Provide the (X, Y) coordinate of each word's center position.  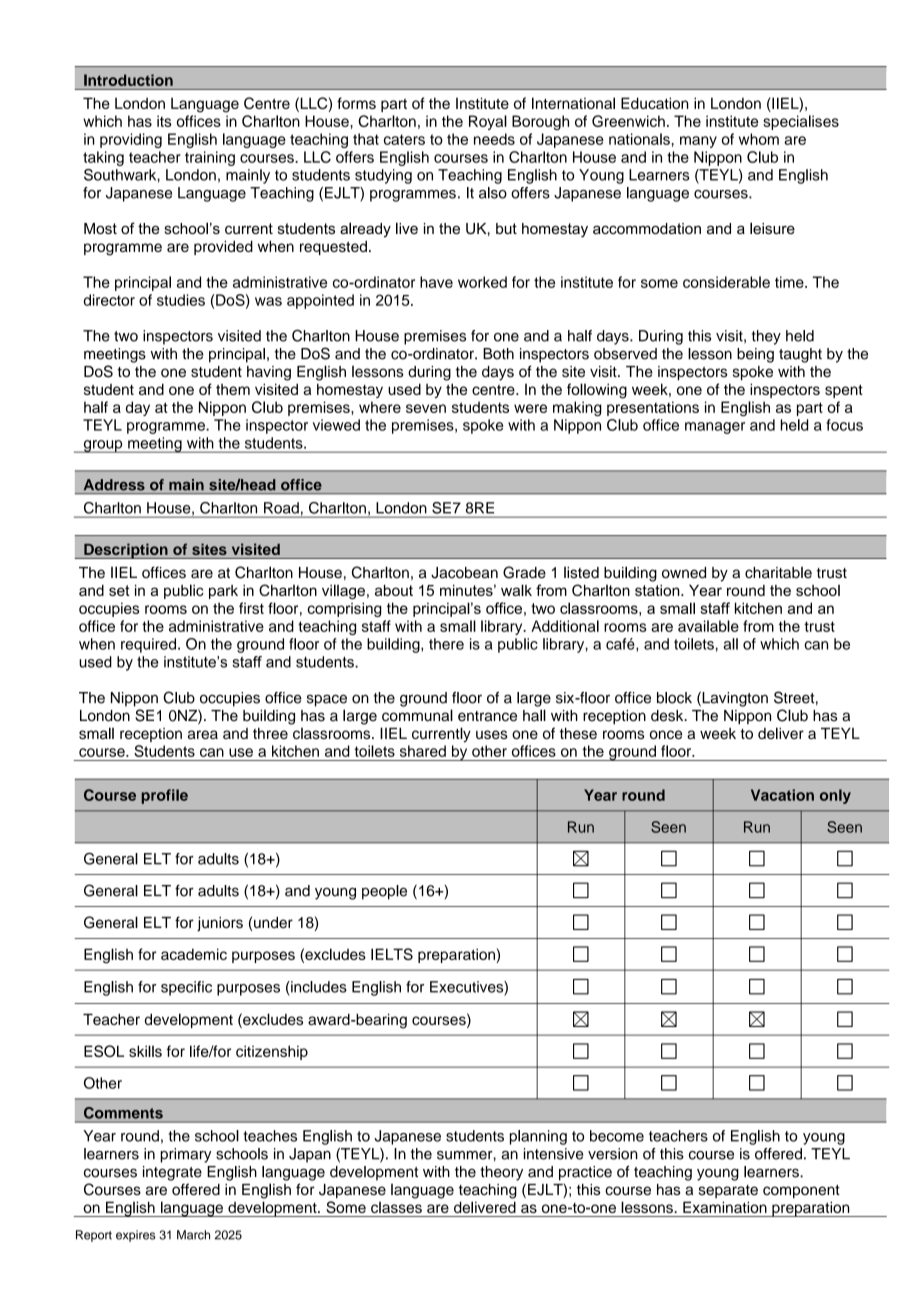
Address (114, 485)
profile (164, 796)
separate (728, 1191)
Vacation (782, 795)
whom (759, 139)
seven (426, 408)
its (164, 121)
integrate (172, 1173)
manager (715, 428)
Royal (488, 122)
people (384, 892)
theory (501, 1173)
